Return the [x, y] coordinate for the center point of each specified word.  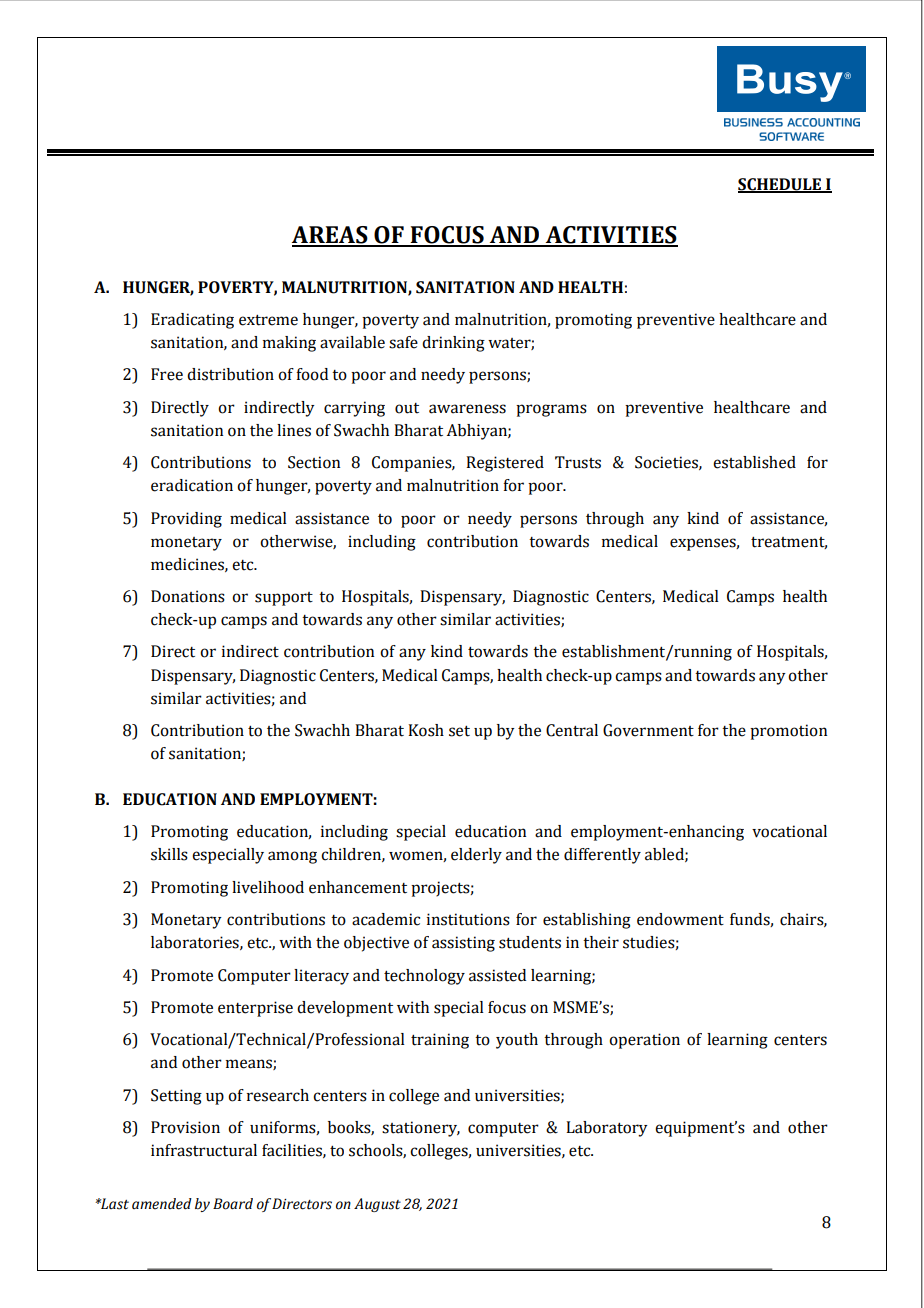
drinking [453, 344]
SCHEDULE [780, 185]
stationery [421, 1129]
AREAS [331, 236]
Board [233, 1204]
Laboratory [607, 1129]
